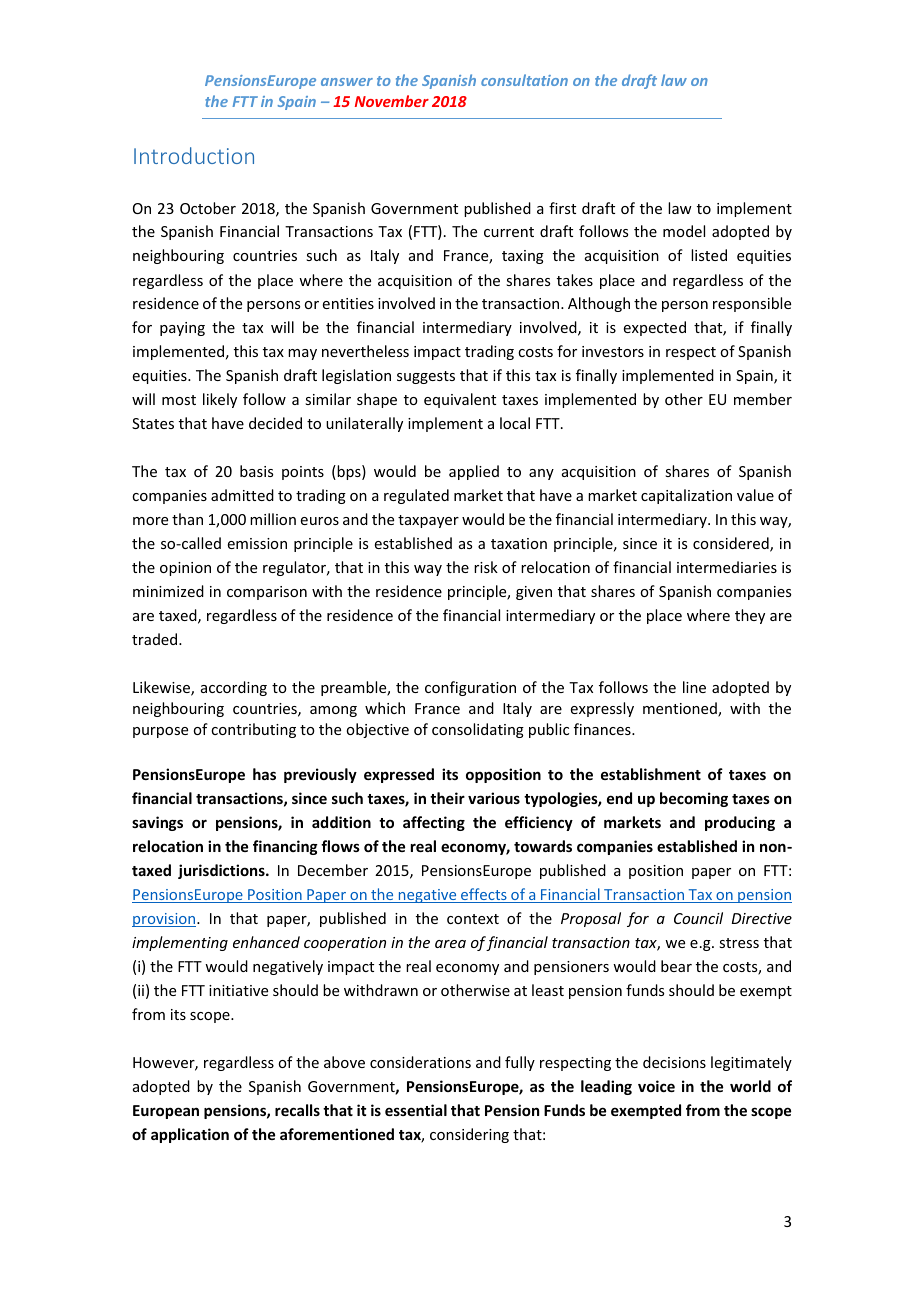 The image size is (924, 1308). Describe the element at coordinates (392, 101) in the document. I see `November` at that location.
